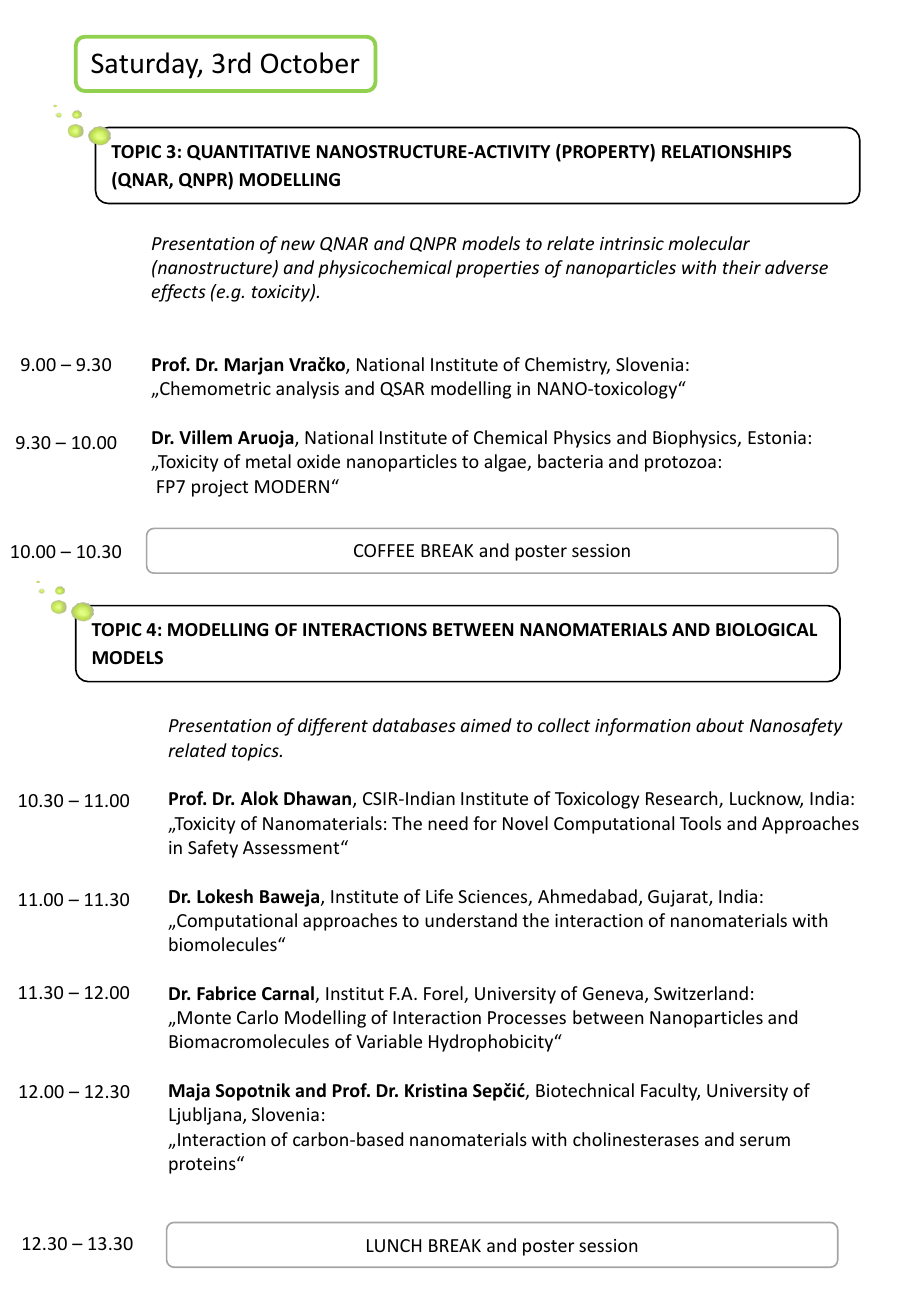 The height and width of the screenshot is (1316, 911). Describe the element at coordinates (766, 630) in the screenshot. I see `BIOLOGICAL` at that location.
